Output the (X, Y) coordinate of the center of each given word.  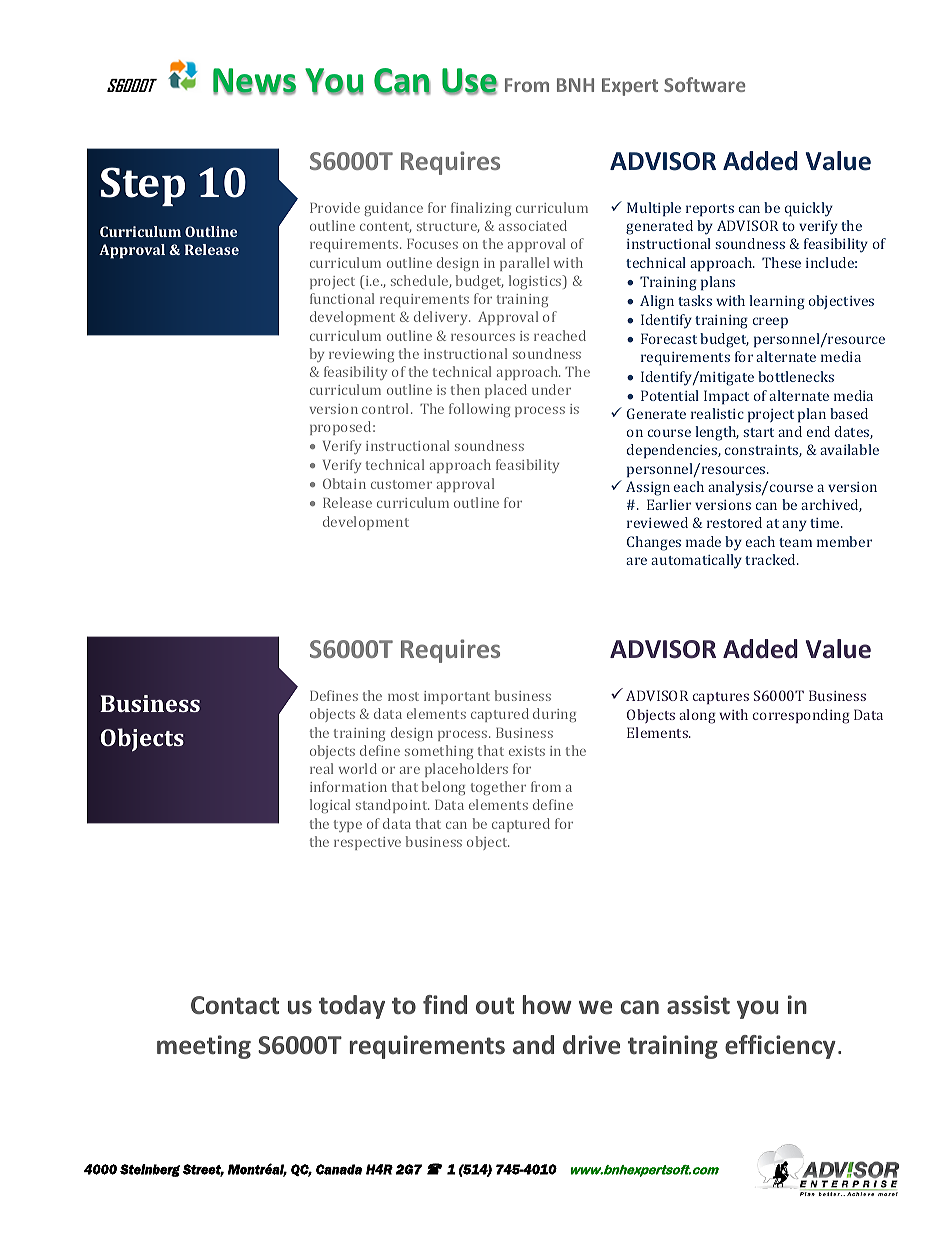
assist (698, 1005)
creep (770, 323)
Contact (235, 1005)
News (254, 81)
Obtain (344, 483)
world (358, 768)
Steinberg (150, 1170)
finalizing (481, 209)
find (445, 1004)
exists (527, 751)
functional (342, 298)
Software (704, 84)
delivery (442, 318)
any (794, 526)
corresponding (801, 716)
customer (401, 484)
